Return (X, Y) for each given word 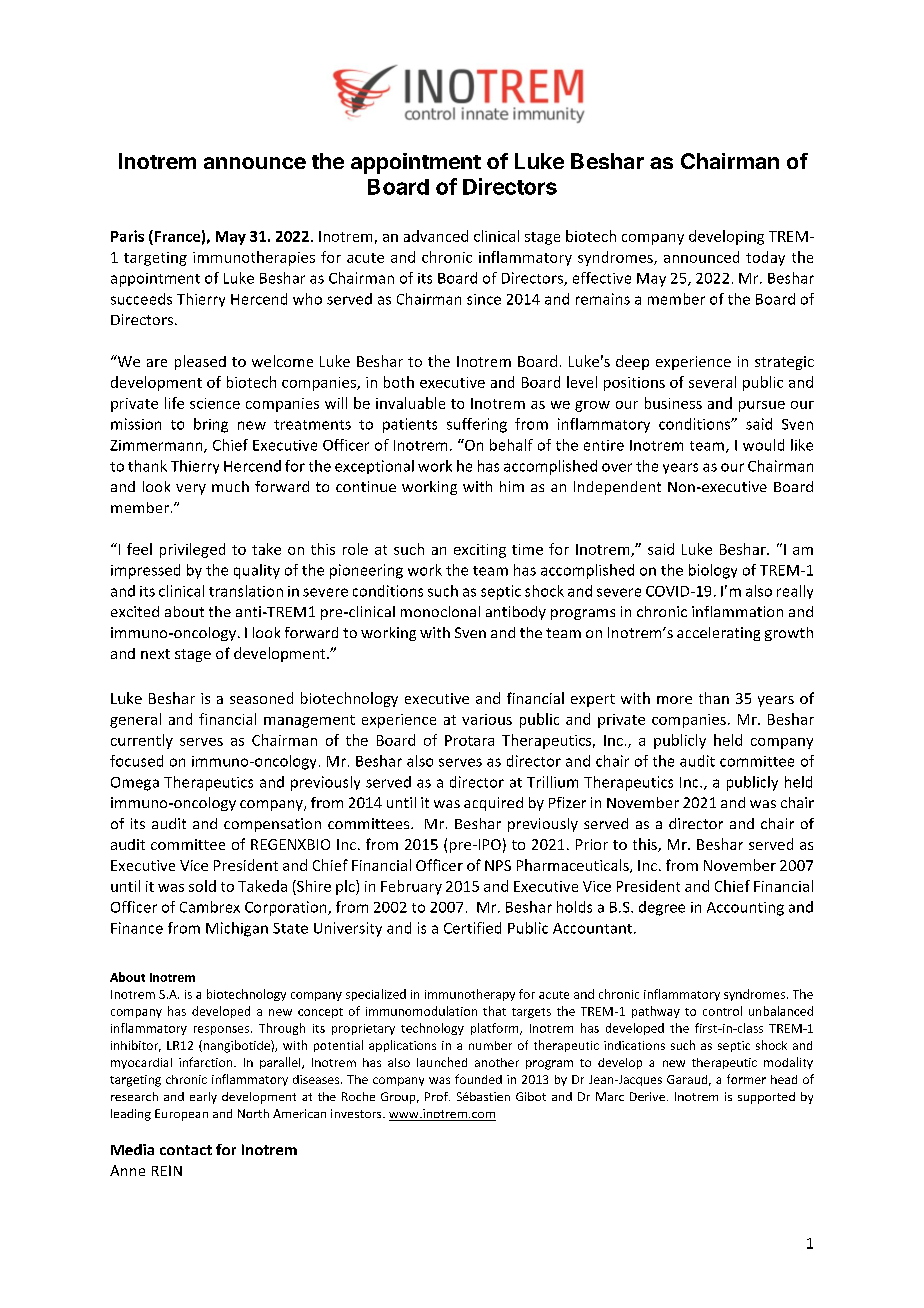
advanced (436, 236)
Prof (437, 1096)
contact (186, 1150)
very (191, 489)
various (487, 719)
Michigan (237, 929)
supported (766, 1098)
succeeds (141, 299)
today (765, 258)
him (512, 486)
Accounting (745, 909)
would (763, 445)
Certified (472, 928)
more (674, 700)
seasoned (261, 698)
